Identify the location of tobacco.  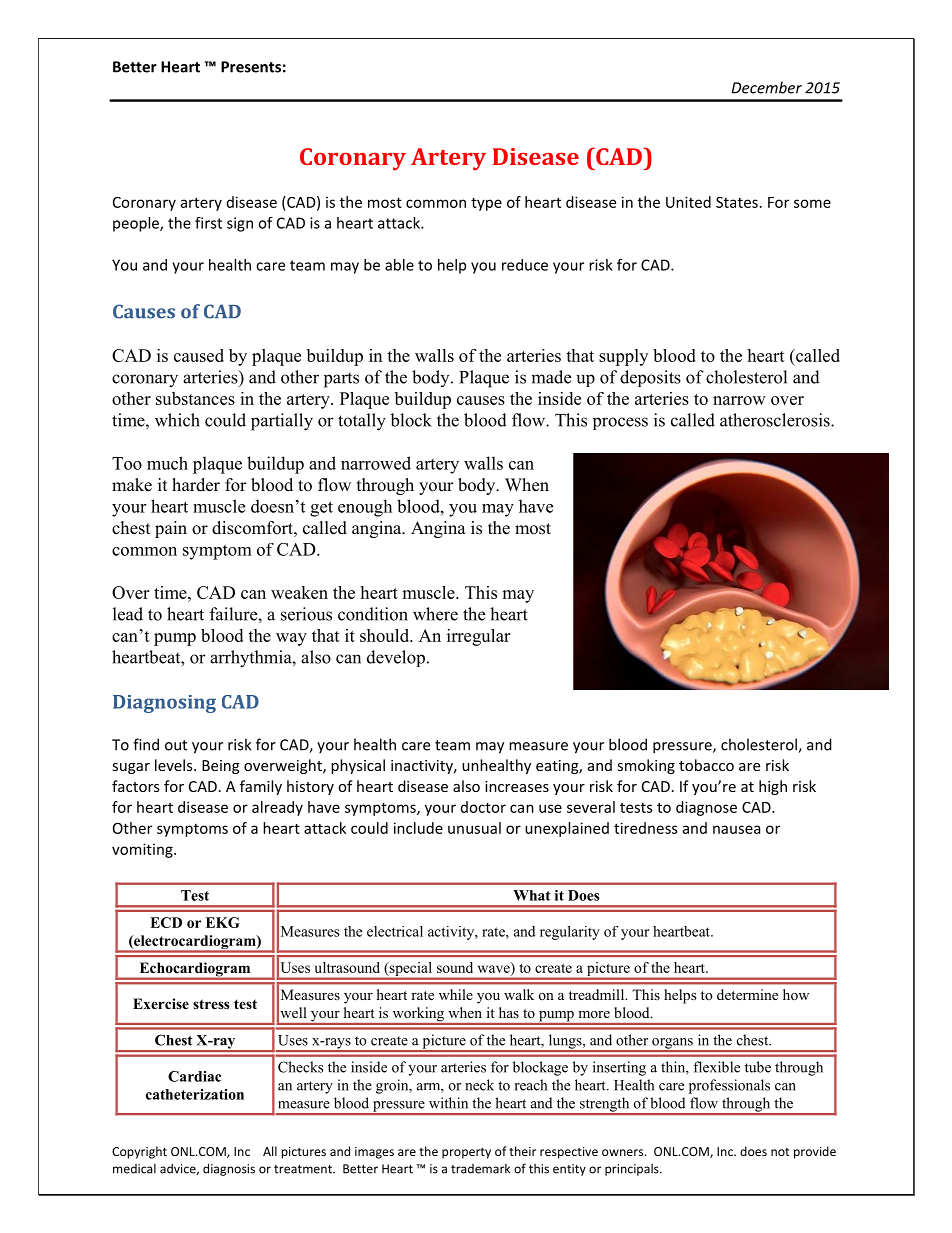
(706, 765).
